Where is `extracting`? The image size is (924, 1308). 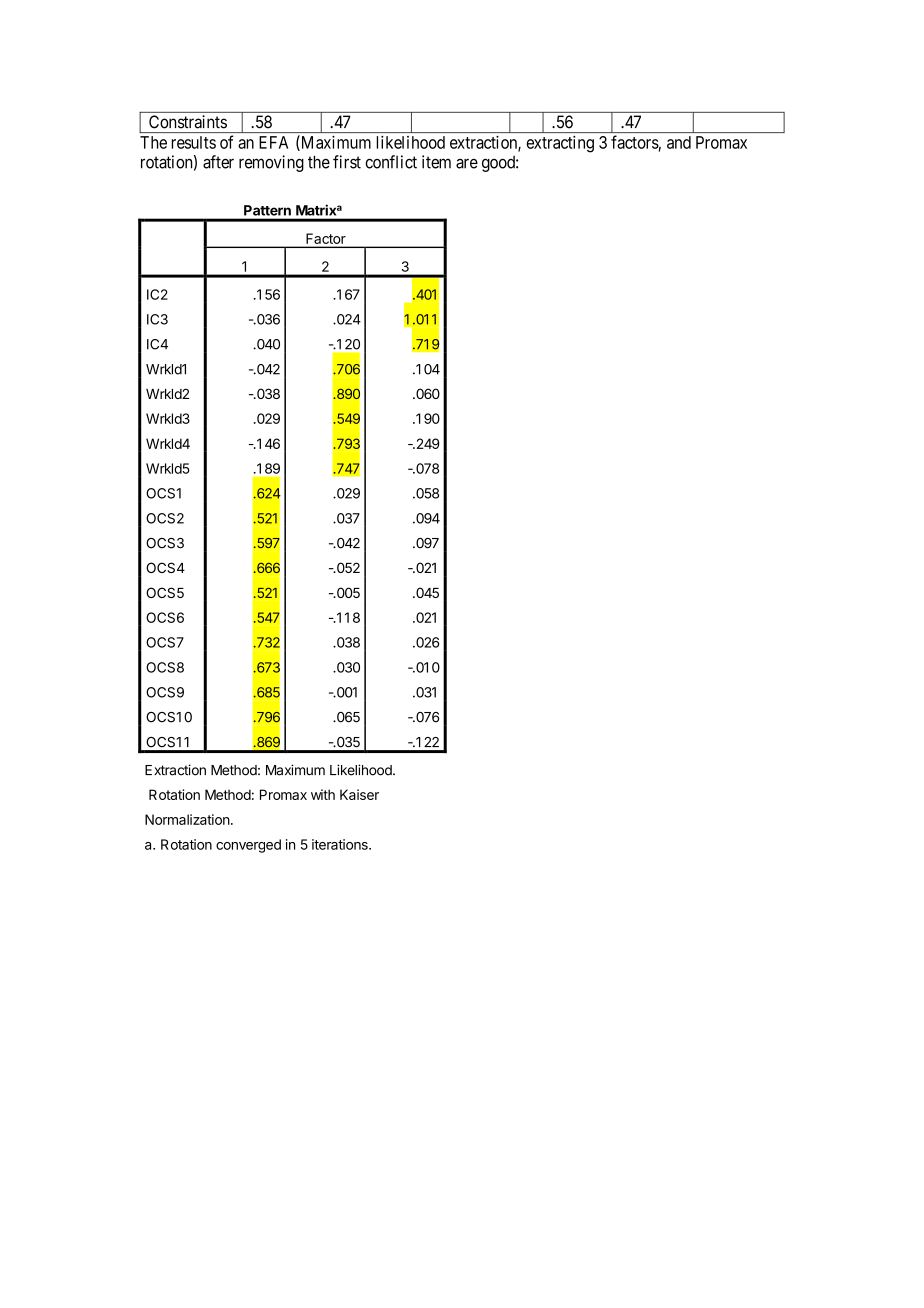 extracting is located at coordinates (560, 144).
